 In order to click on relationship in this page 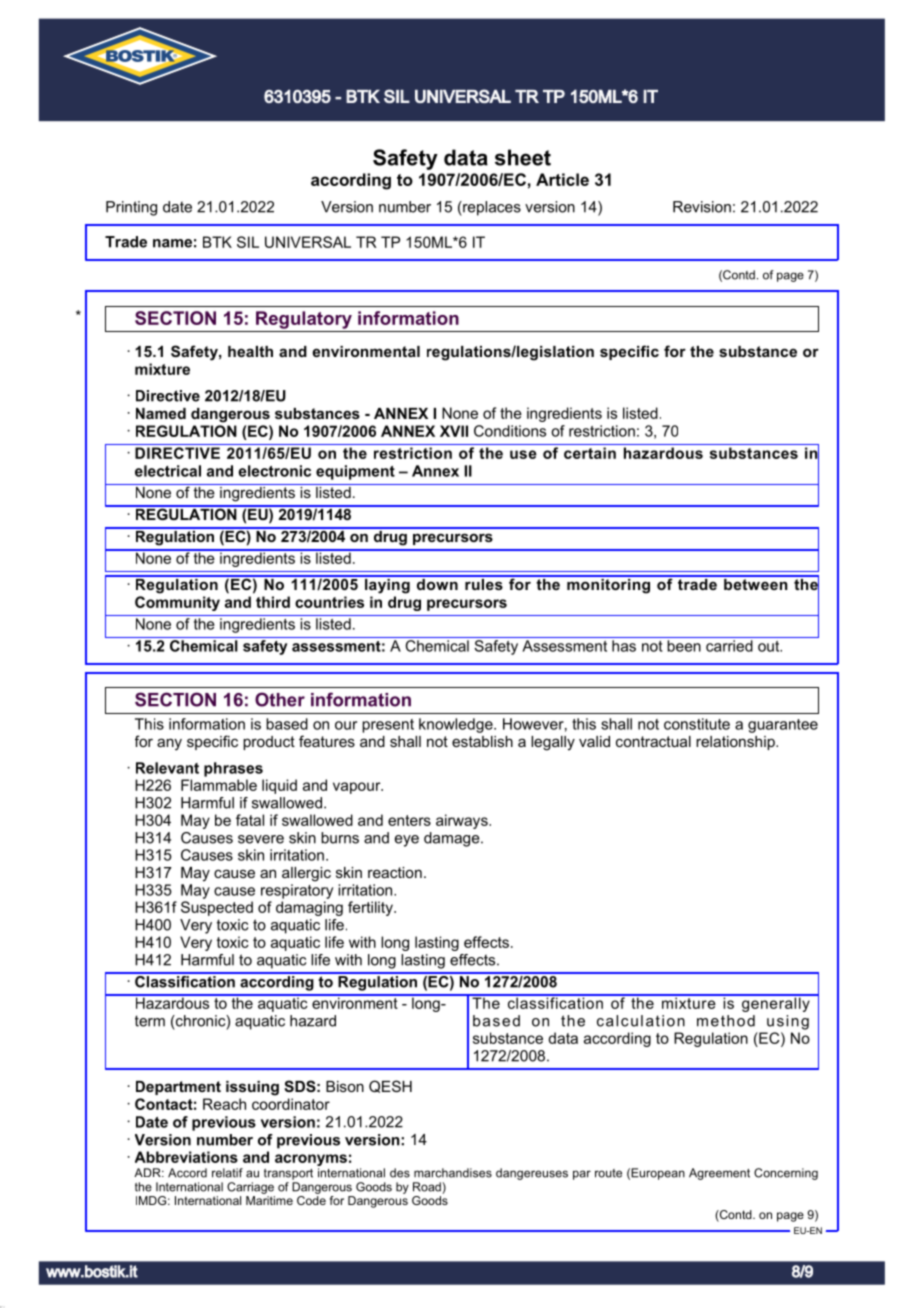, I will do `click(736, 743)`.
